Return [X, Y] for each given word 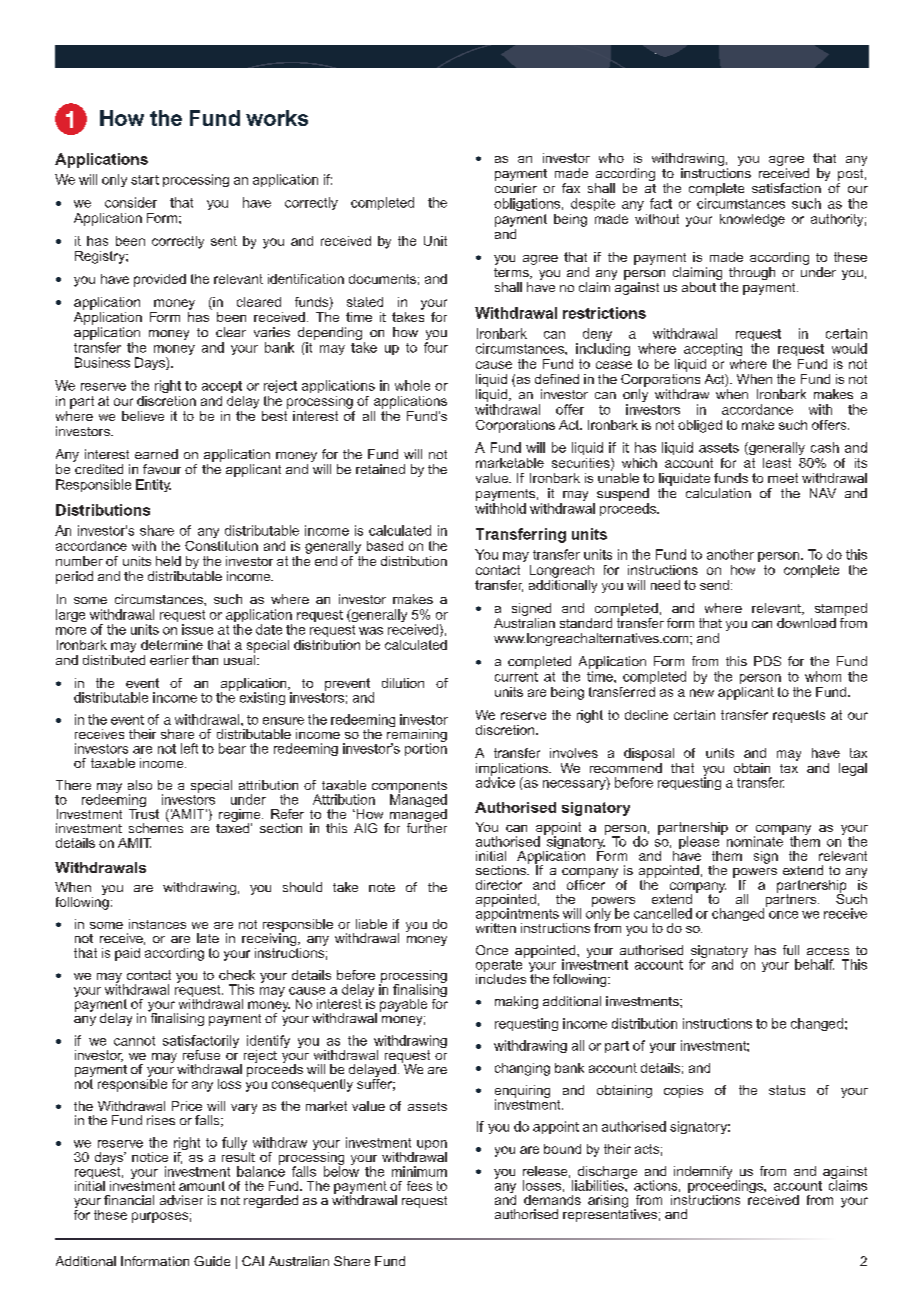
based [385, 546]
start [145, 180]
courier [516, 188]
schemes [156, 827]
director [499, 885]
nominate [755, 840]
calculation [718, 493]
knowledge [752, 220]
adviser [181, 1200]
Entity [153, 485]
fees [419, 1186]
